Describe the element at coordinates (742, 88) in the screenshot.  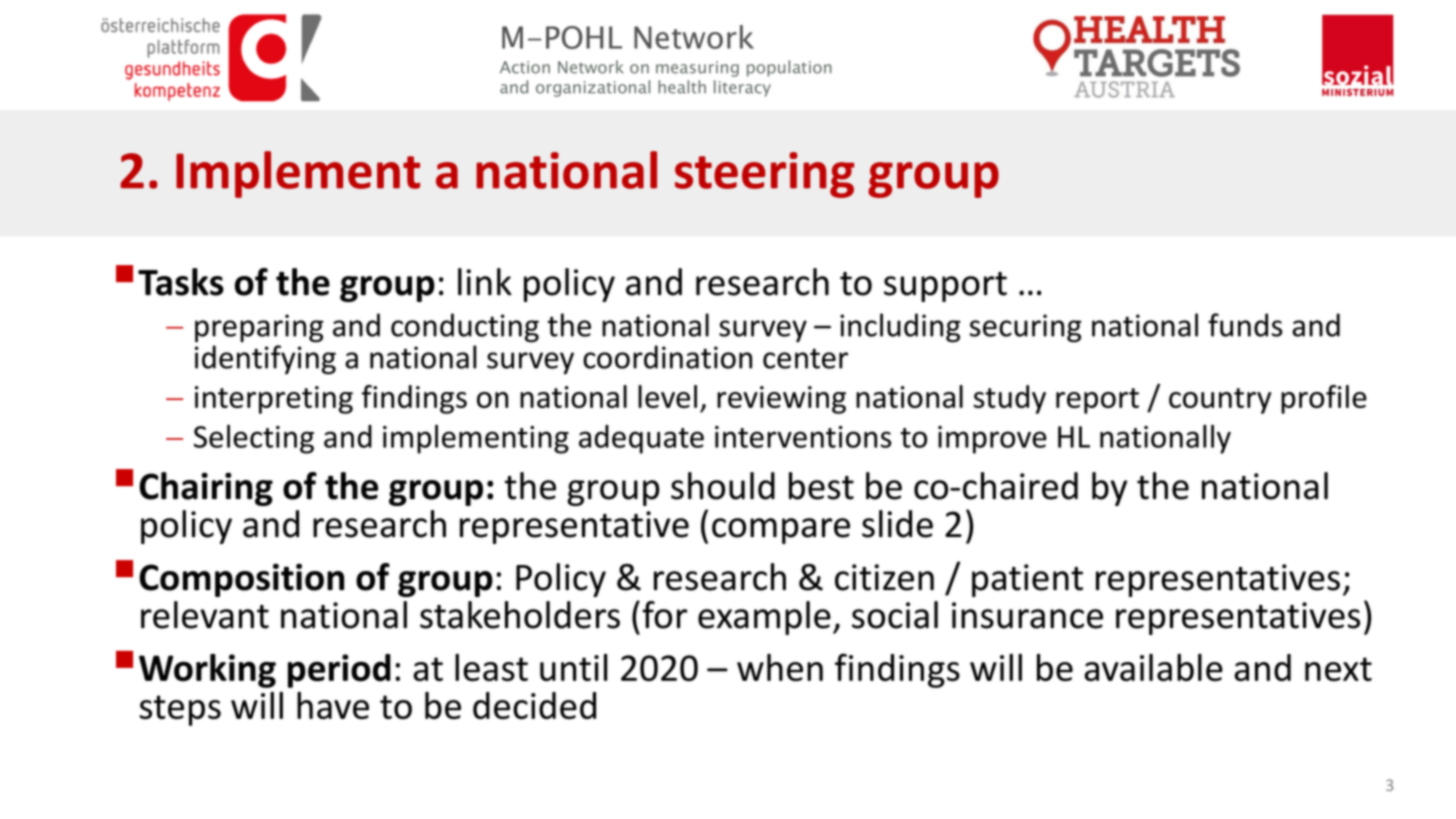
I see `literacy` at that location.
